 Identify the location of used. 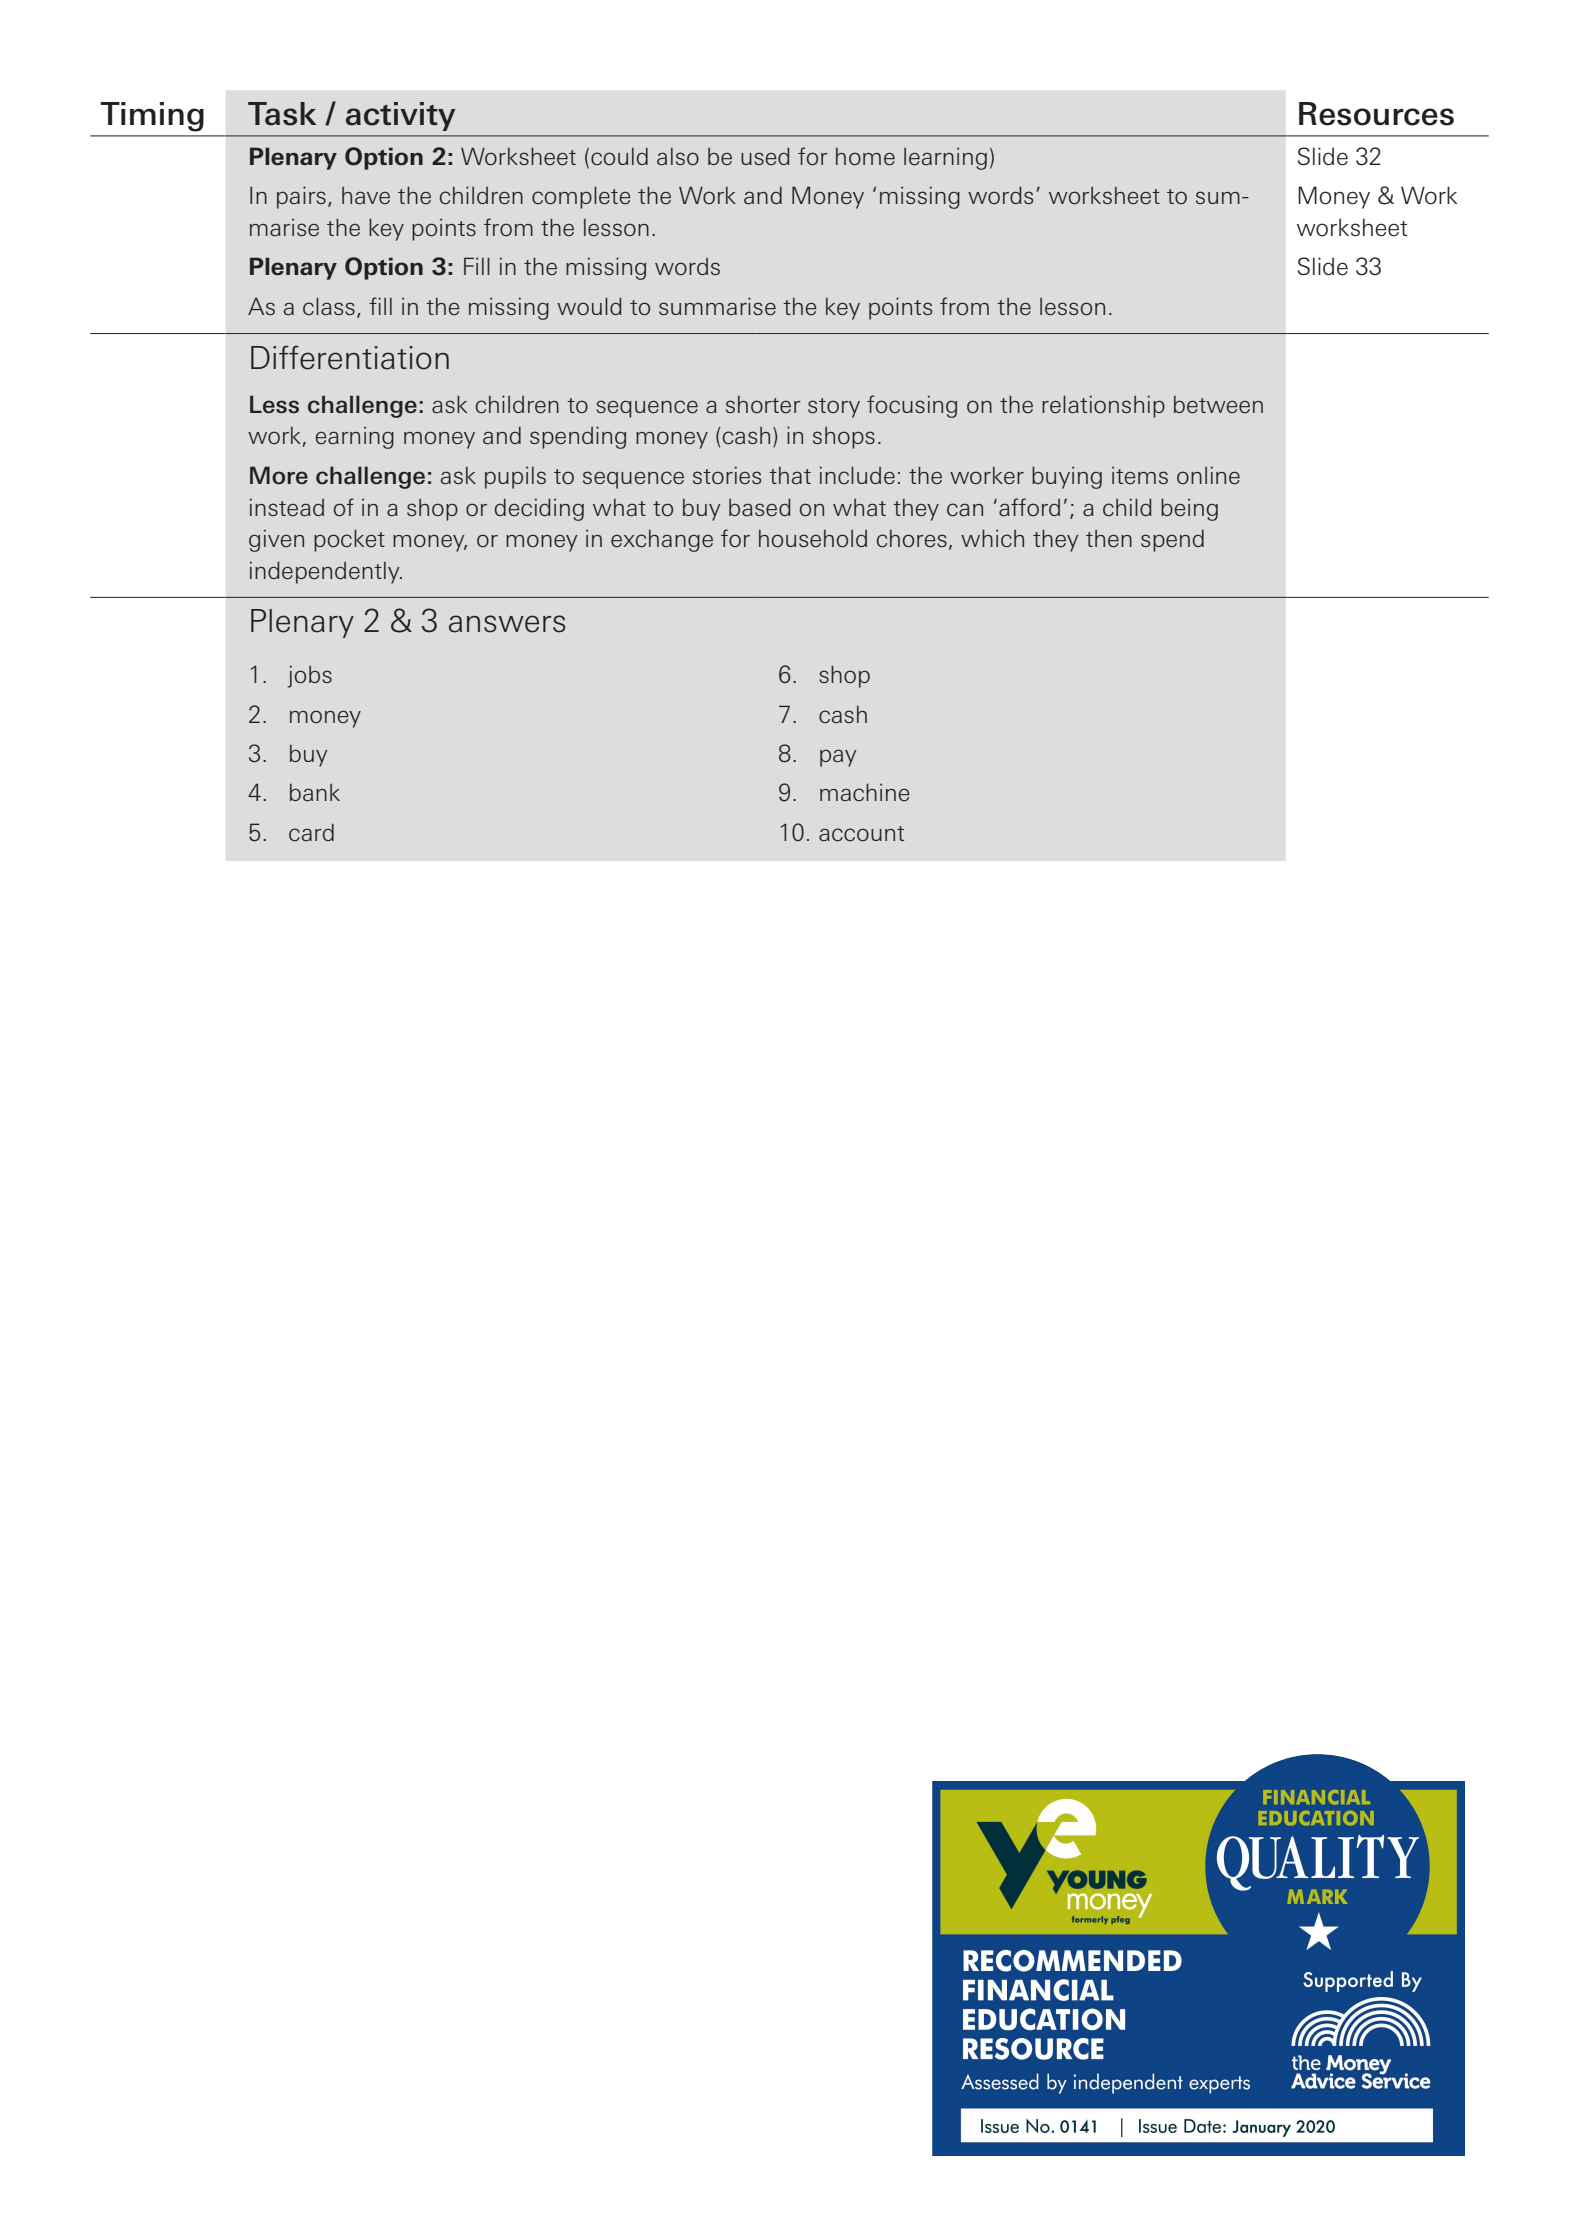
(765, 156).
